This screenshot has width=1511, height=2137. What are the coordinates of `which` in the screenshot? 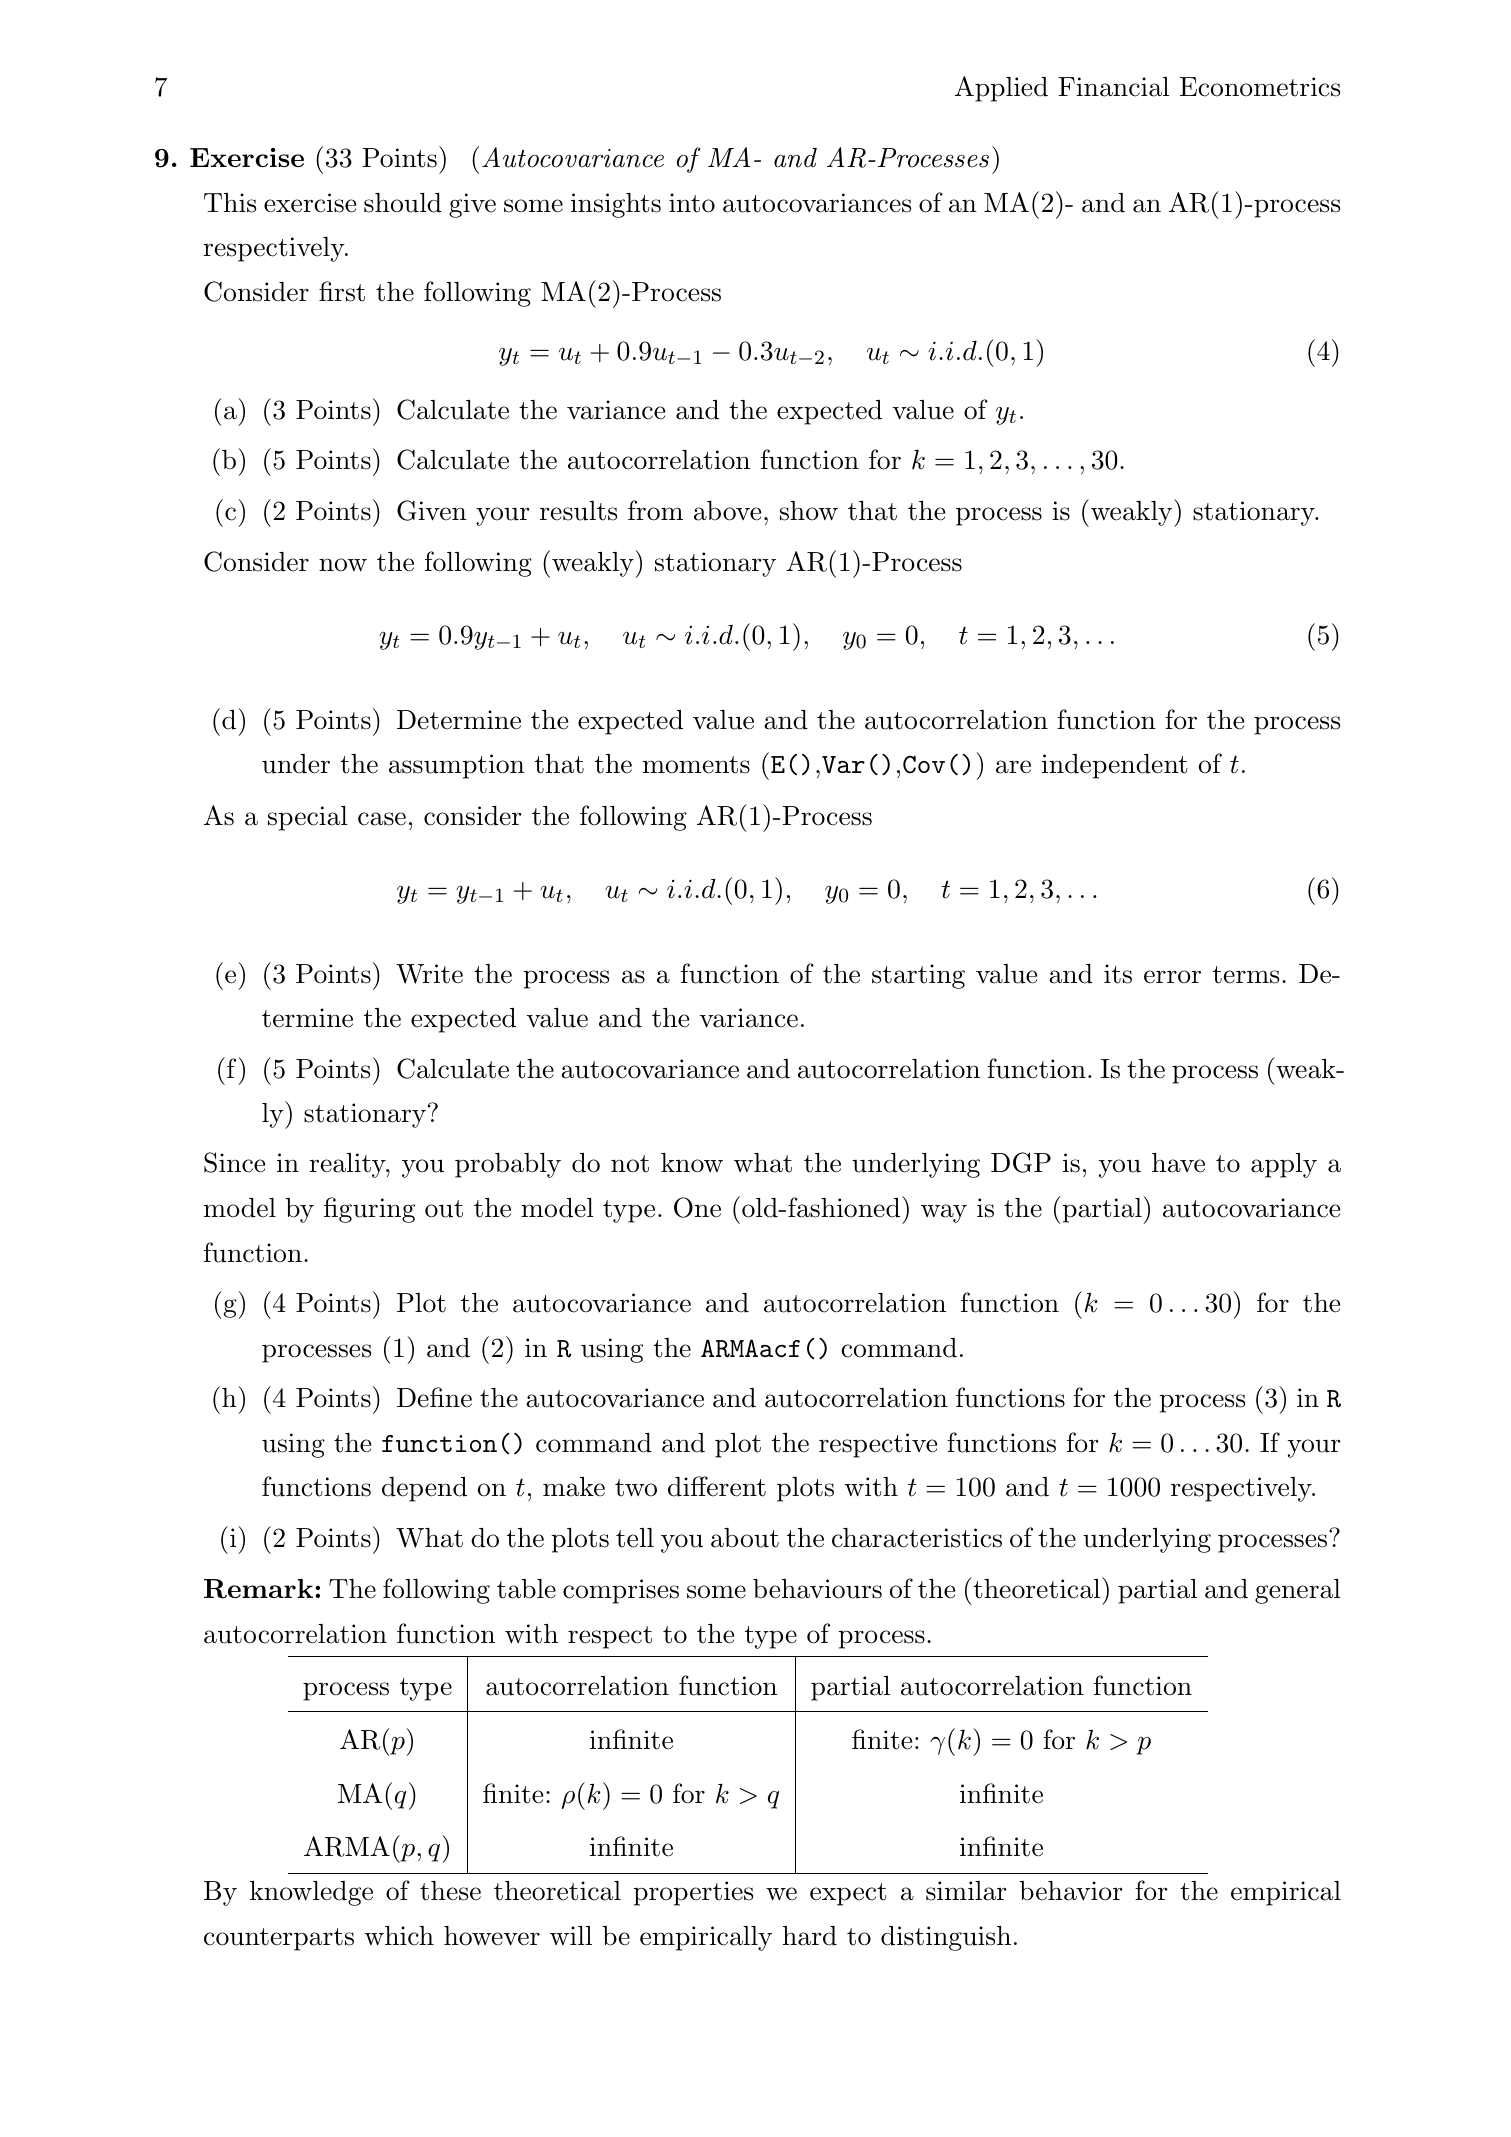 It's located at (399, 1936).
